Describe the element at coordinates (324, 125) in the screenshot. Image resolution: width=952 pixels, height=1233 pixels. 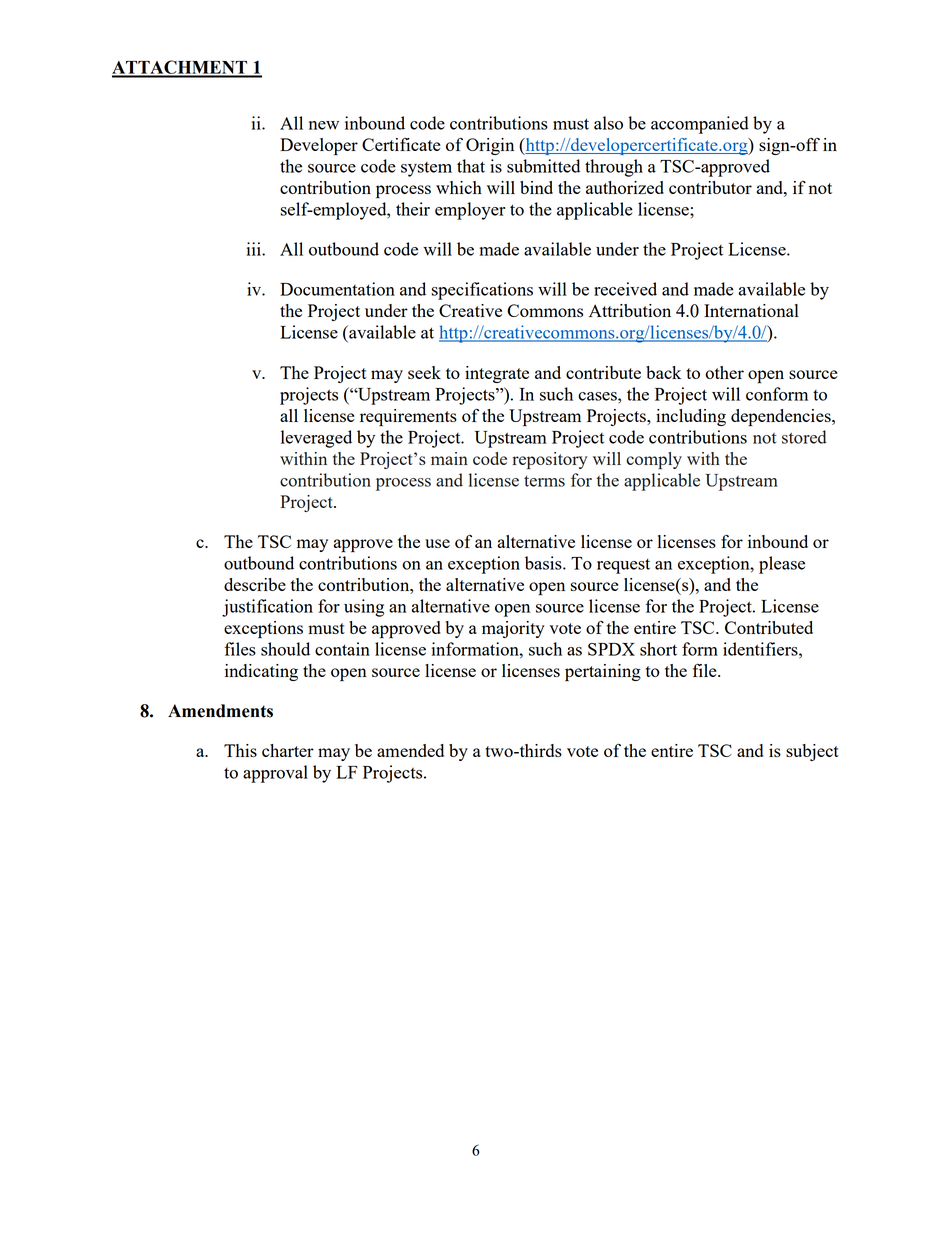
I see `new` at that location.
